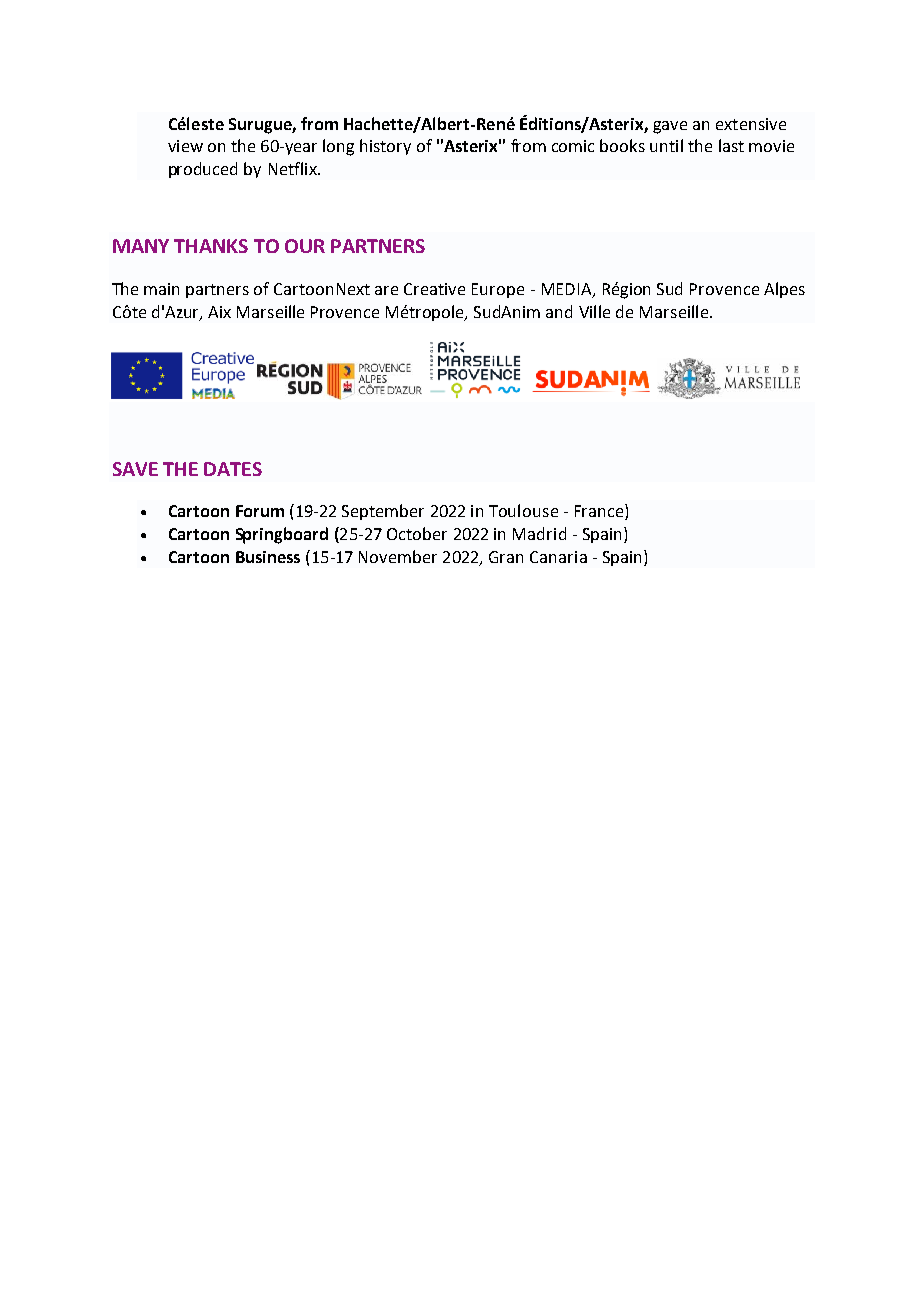 The width and height of the screenshot is (924, 1308). I want to click on gave, so click(670, 127).
